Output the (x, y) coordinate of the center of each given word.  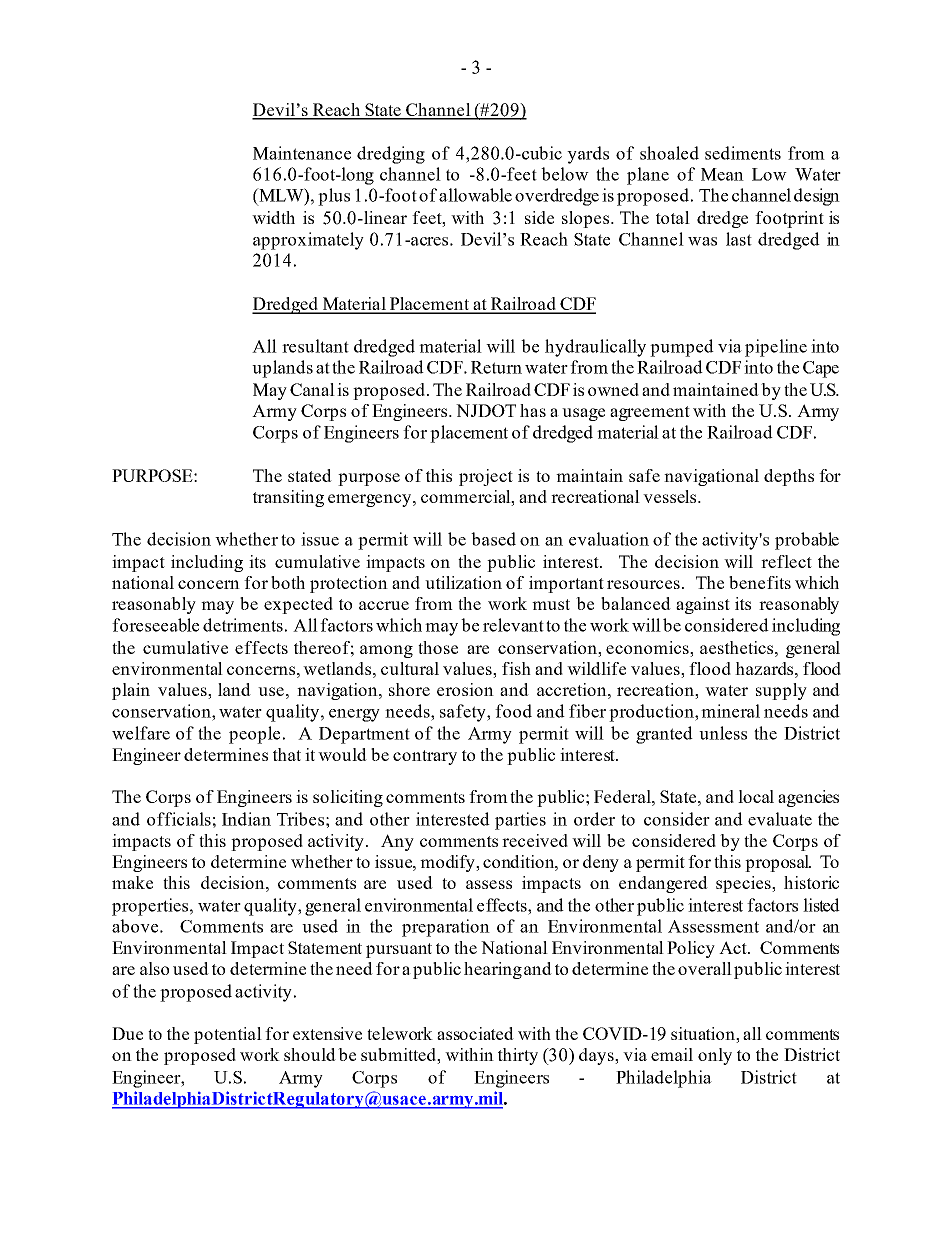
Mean (722, 174)
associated (475, 1033)
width (273, 217)
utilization (463, 582)
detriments (243, 625)
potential (228, 1035)
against (703, 605)
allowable (475, 195)
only (715, 1056)
